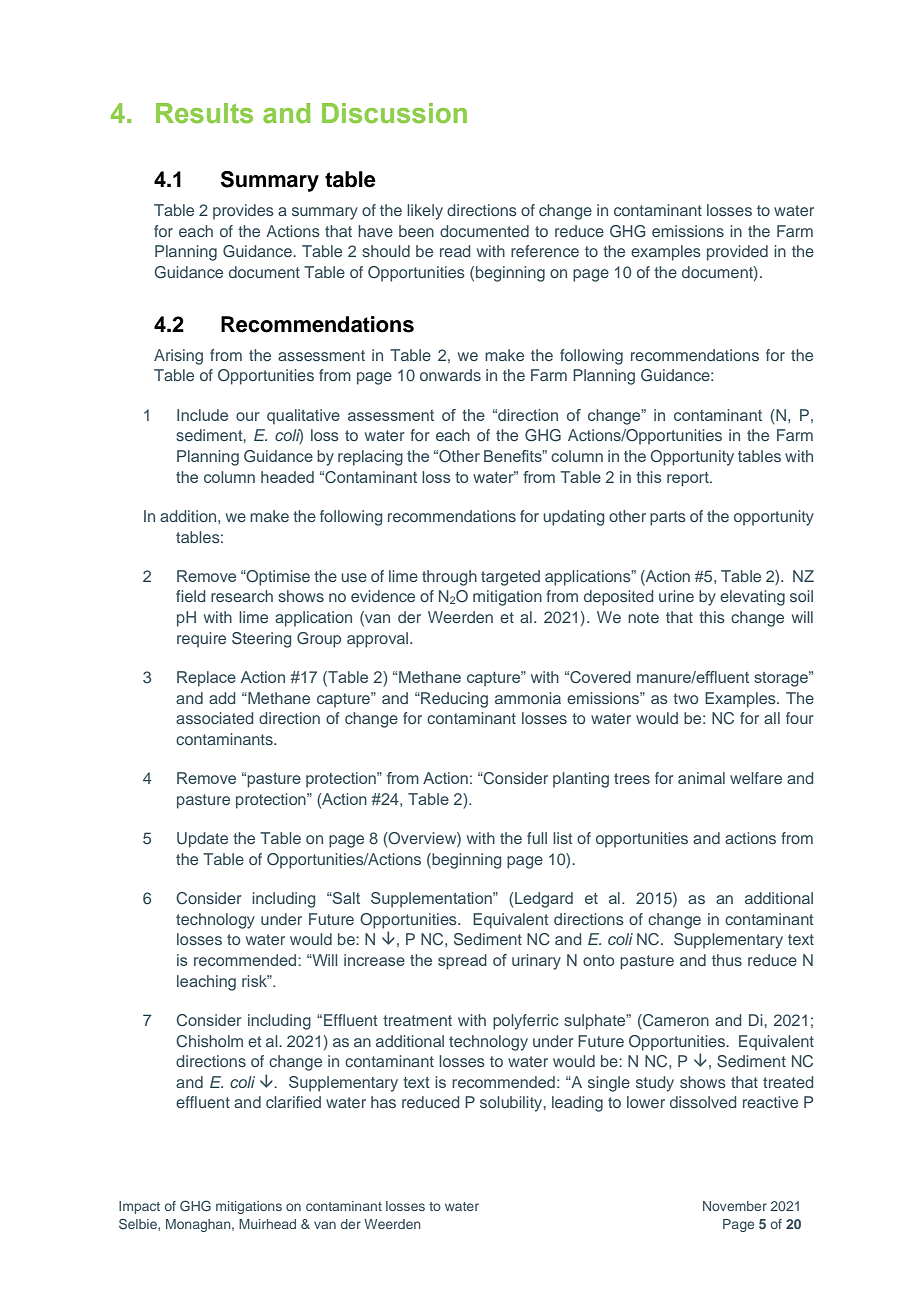  Describe the element at coordinates (139, 1207) in the screenshot. I see `Impact` at that location.
